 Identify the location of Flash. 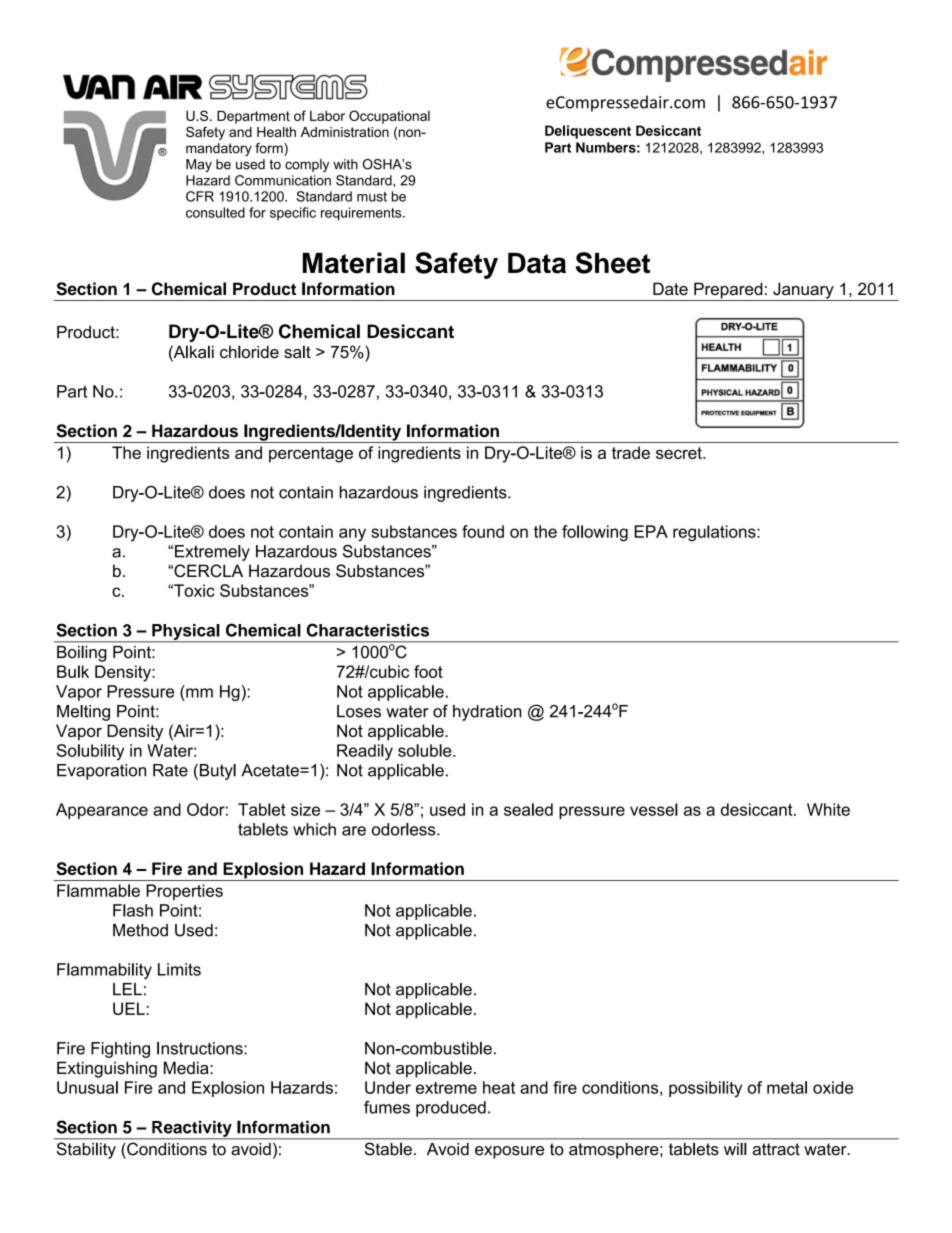
(133, 910).
